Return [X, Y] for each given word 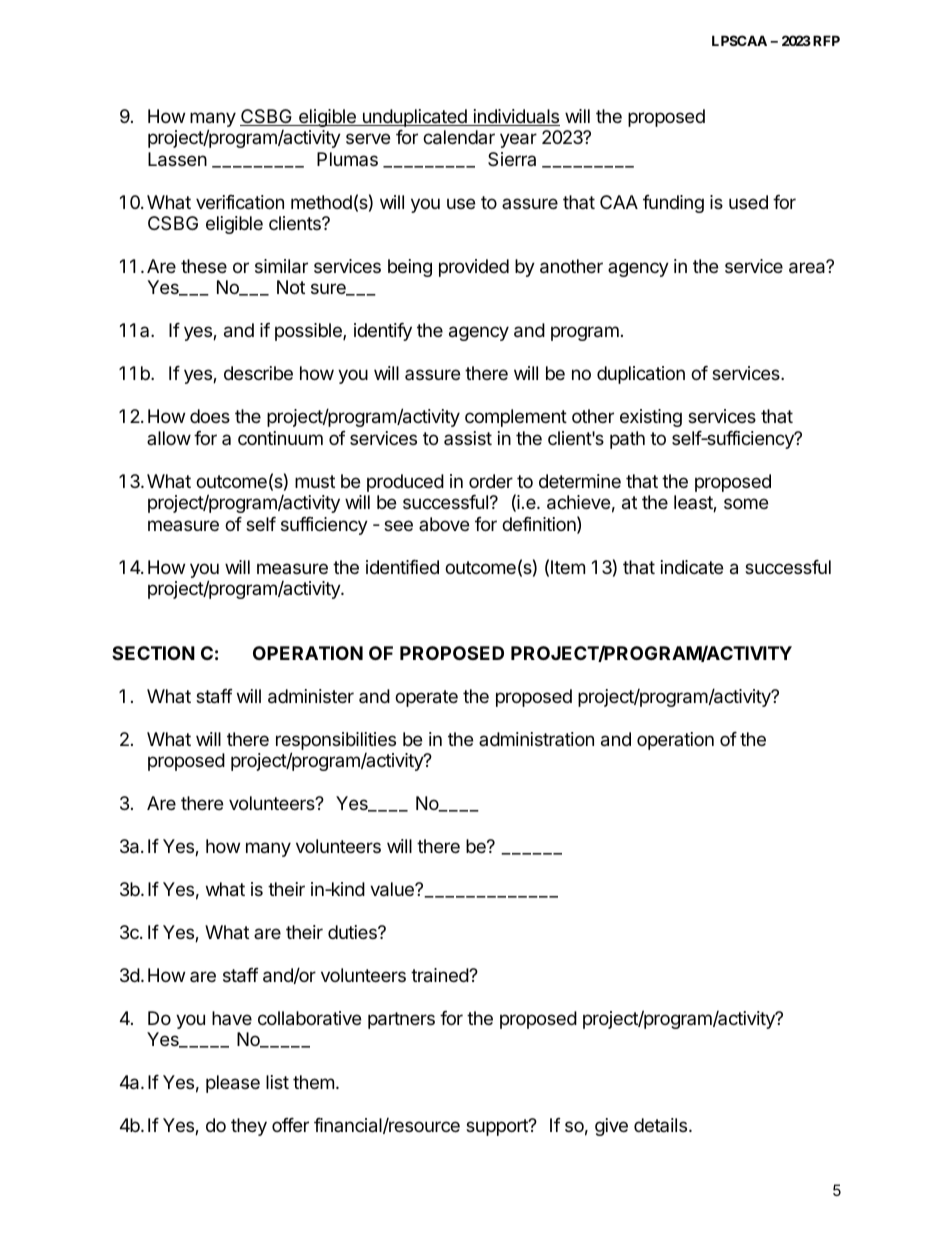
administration [536, 739]
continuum [280, 438]
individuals [515, 117]
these [204, 266]
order [491, 481]
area [808, 267]
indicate [692, 567]
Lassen [177, 159]
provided [474, 268]
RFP [826, 40]
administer [311, 696]
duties [353, 932]
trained [440, 975]
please [233, 1084]
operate [426, 698]
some [746, 503]
